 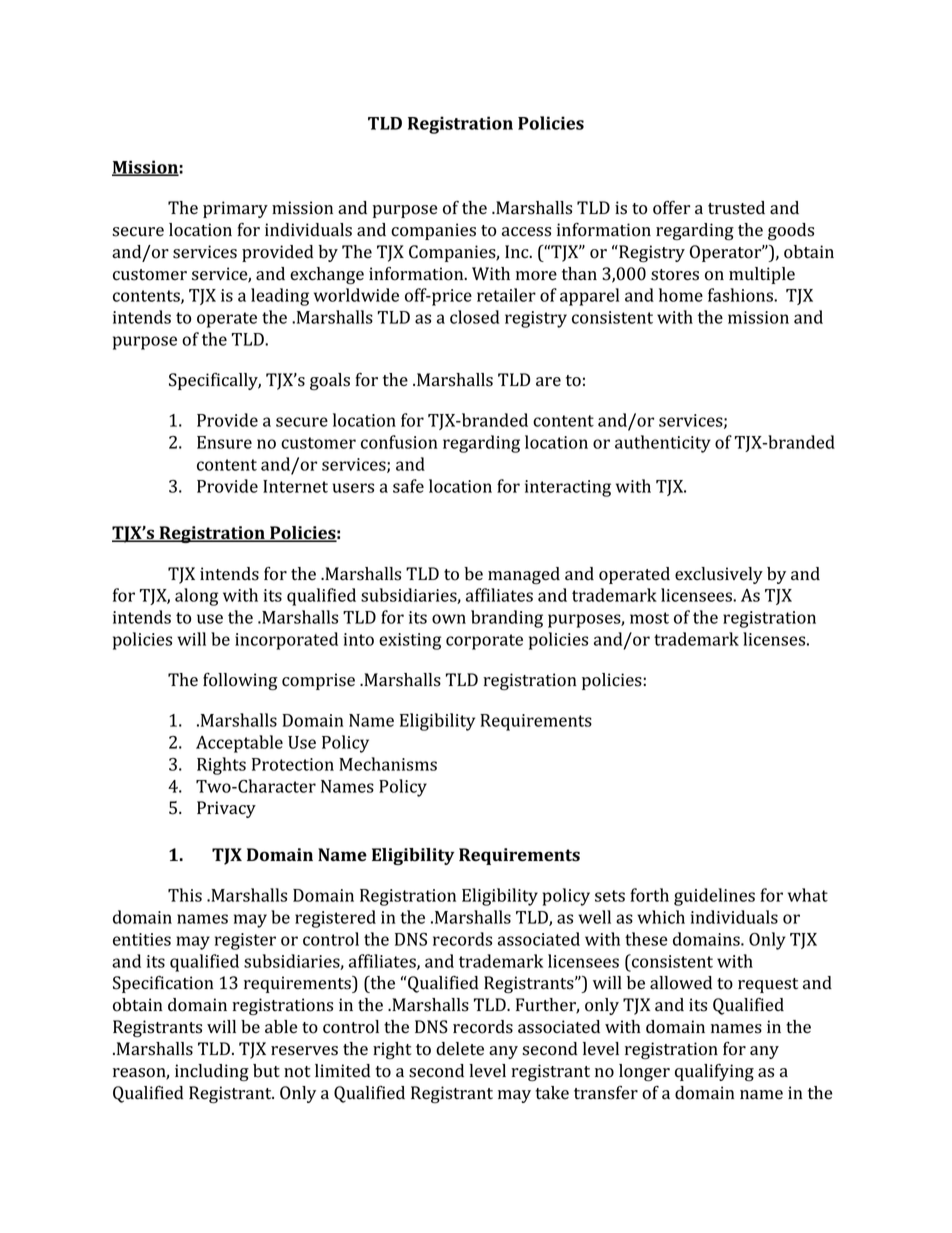 What do you see at coordinates (526, 232) in the screenshot?
I see `access` at bounding box center [526, 232].
